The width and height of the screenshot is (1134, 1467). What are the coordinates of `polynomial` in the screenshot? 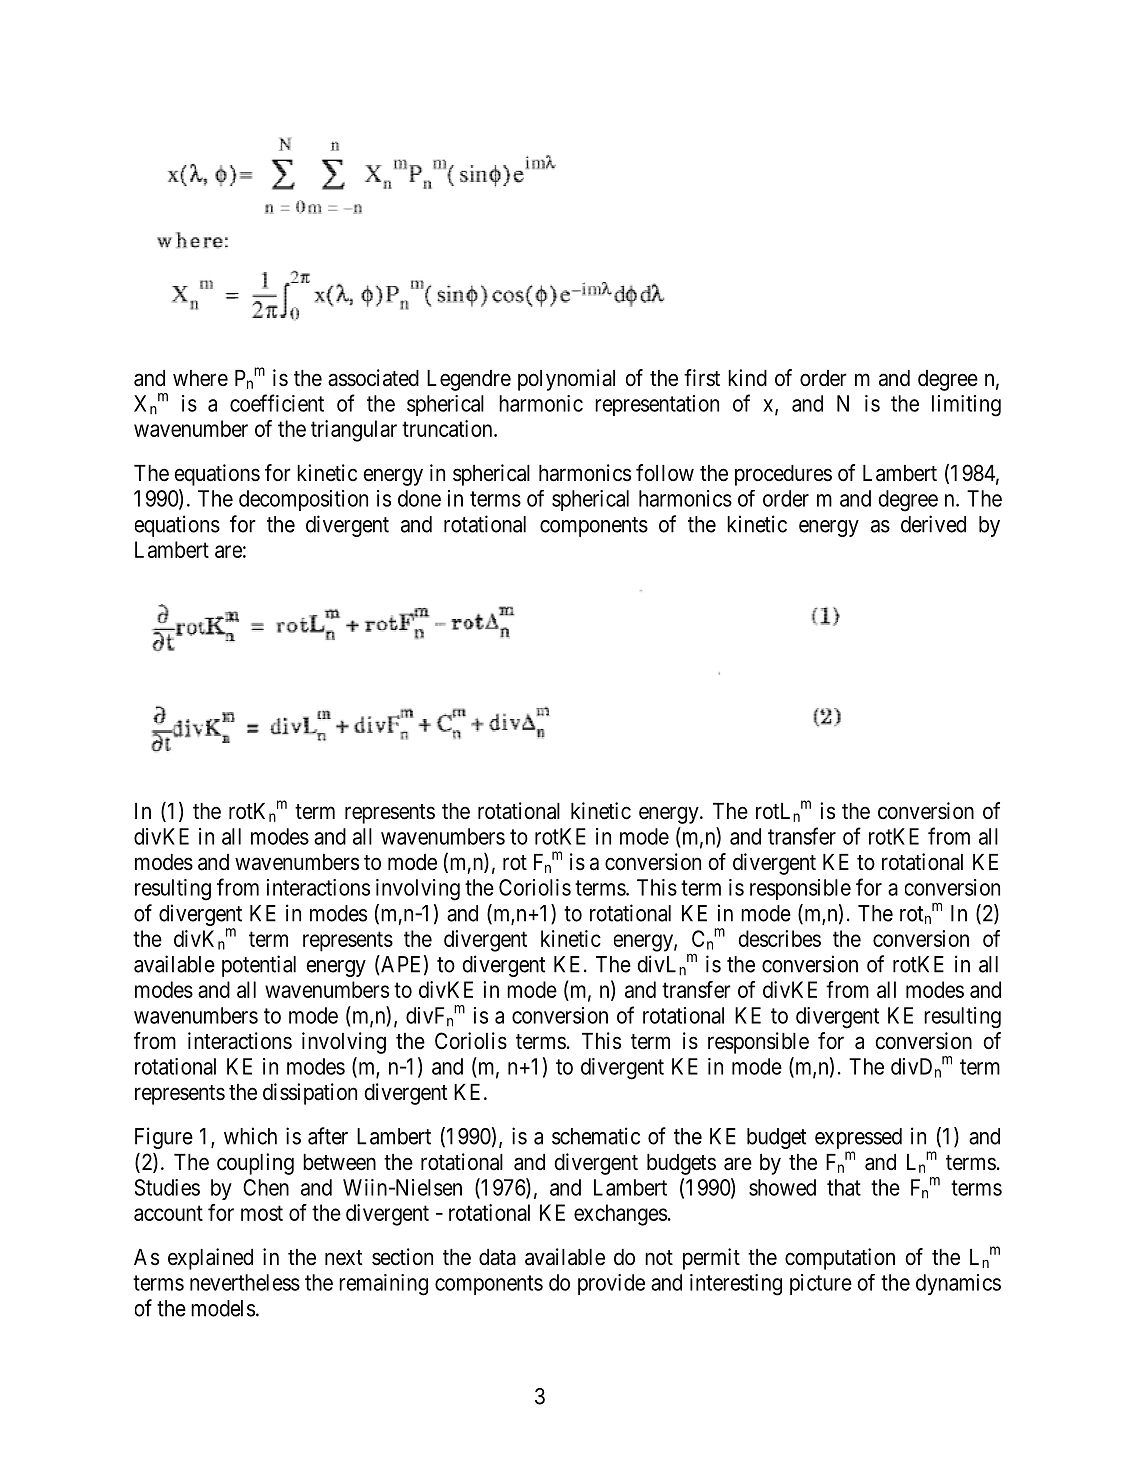 It's located at (566, 380).
